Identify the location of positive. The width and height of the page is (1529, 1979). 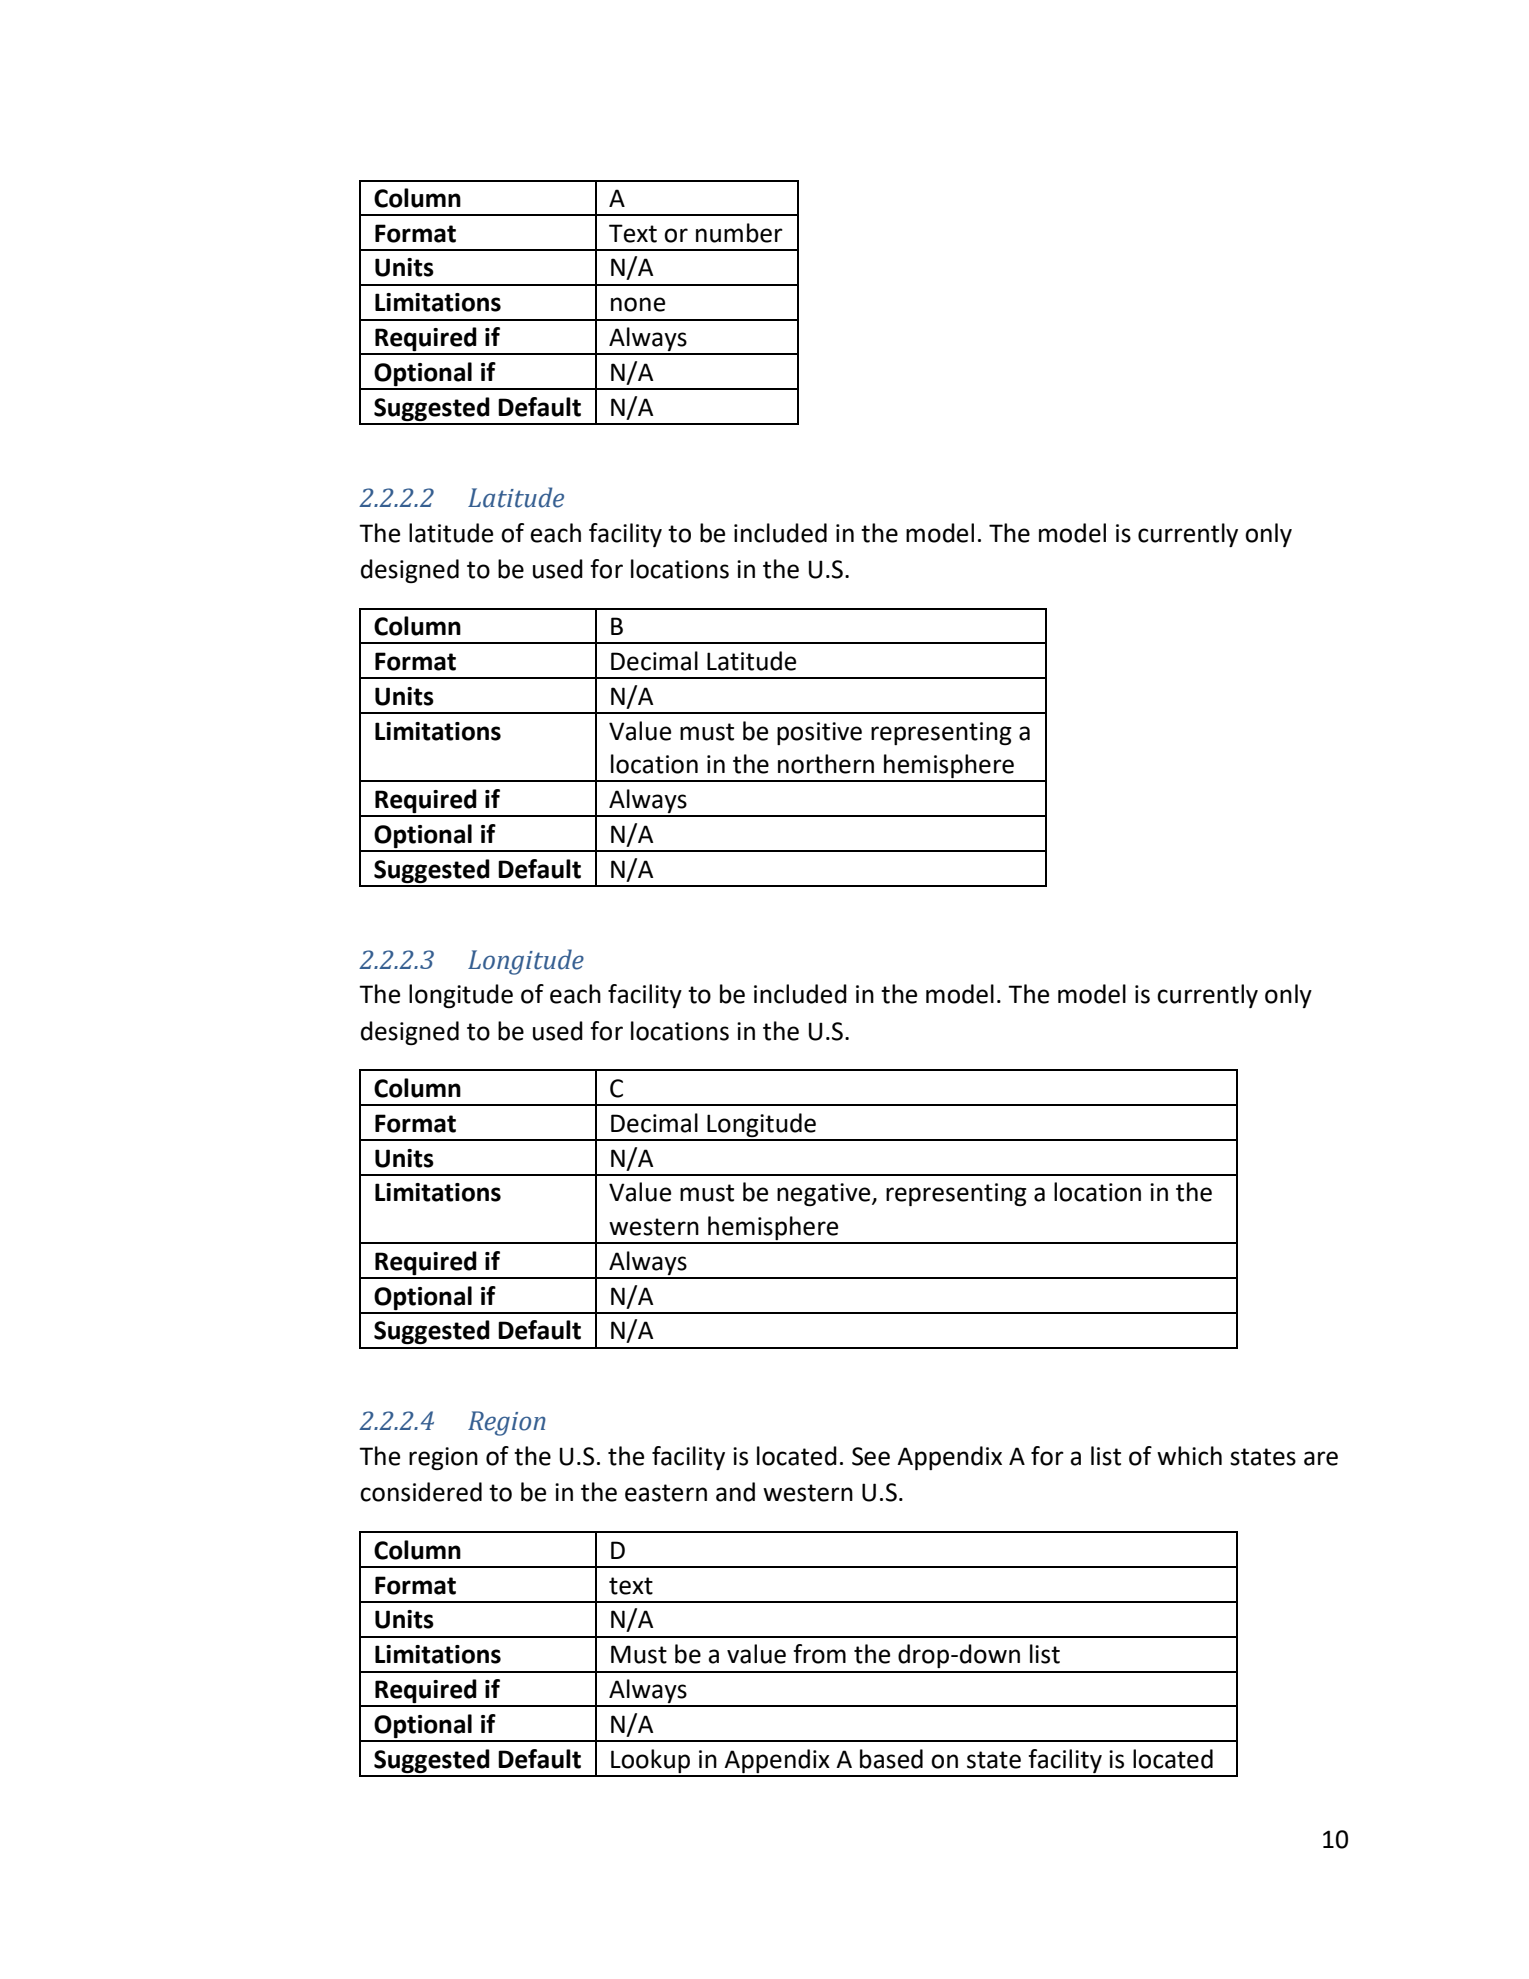
(819, 733).
